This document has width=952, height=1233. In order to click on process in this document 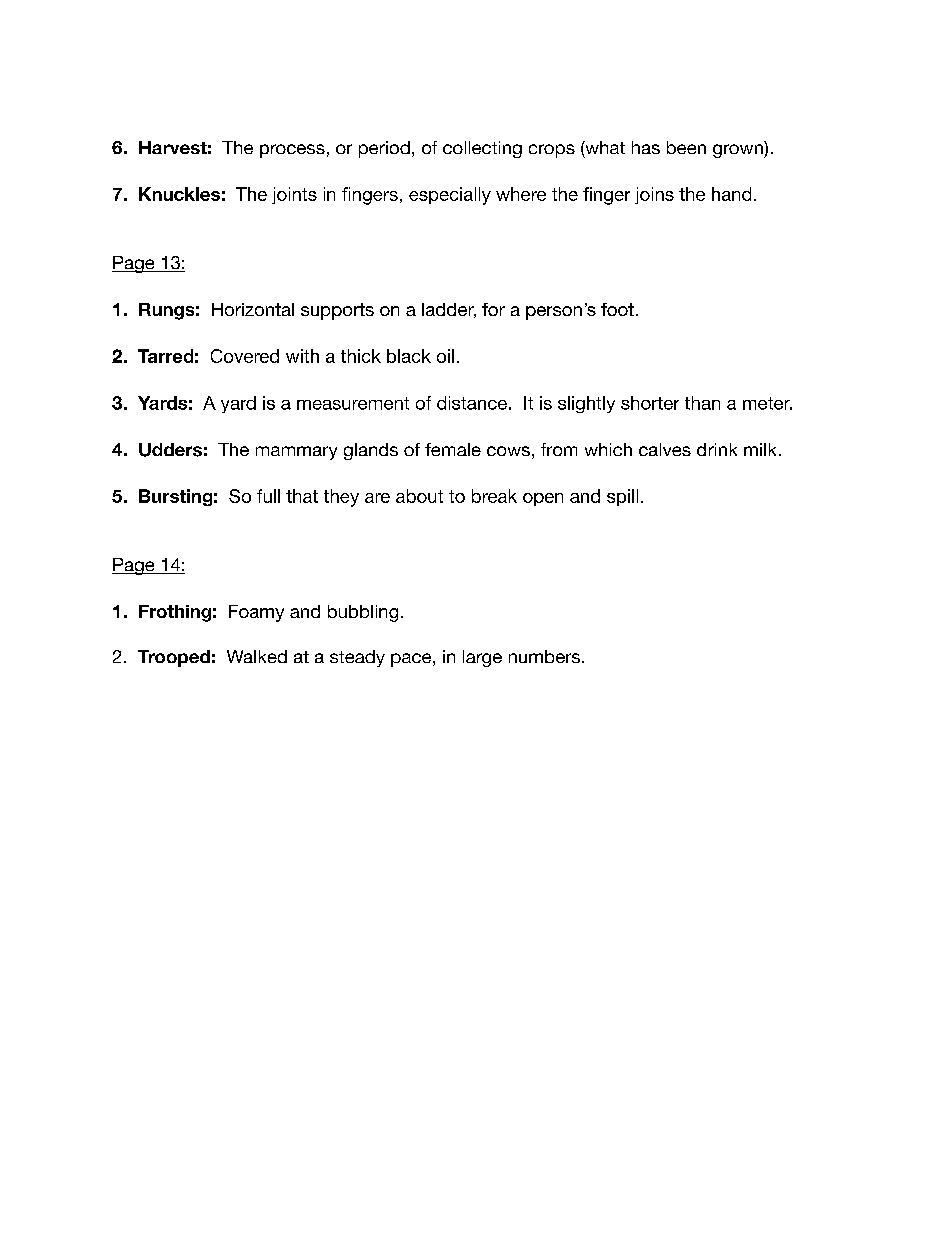, I will do `click(292, 151)`.
